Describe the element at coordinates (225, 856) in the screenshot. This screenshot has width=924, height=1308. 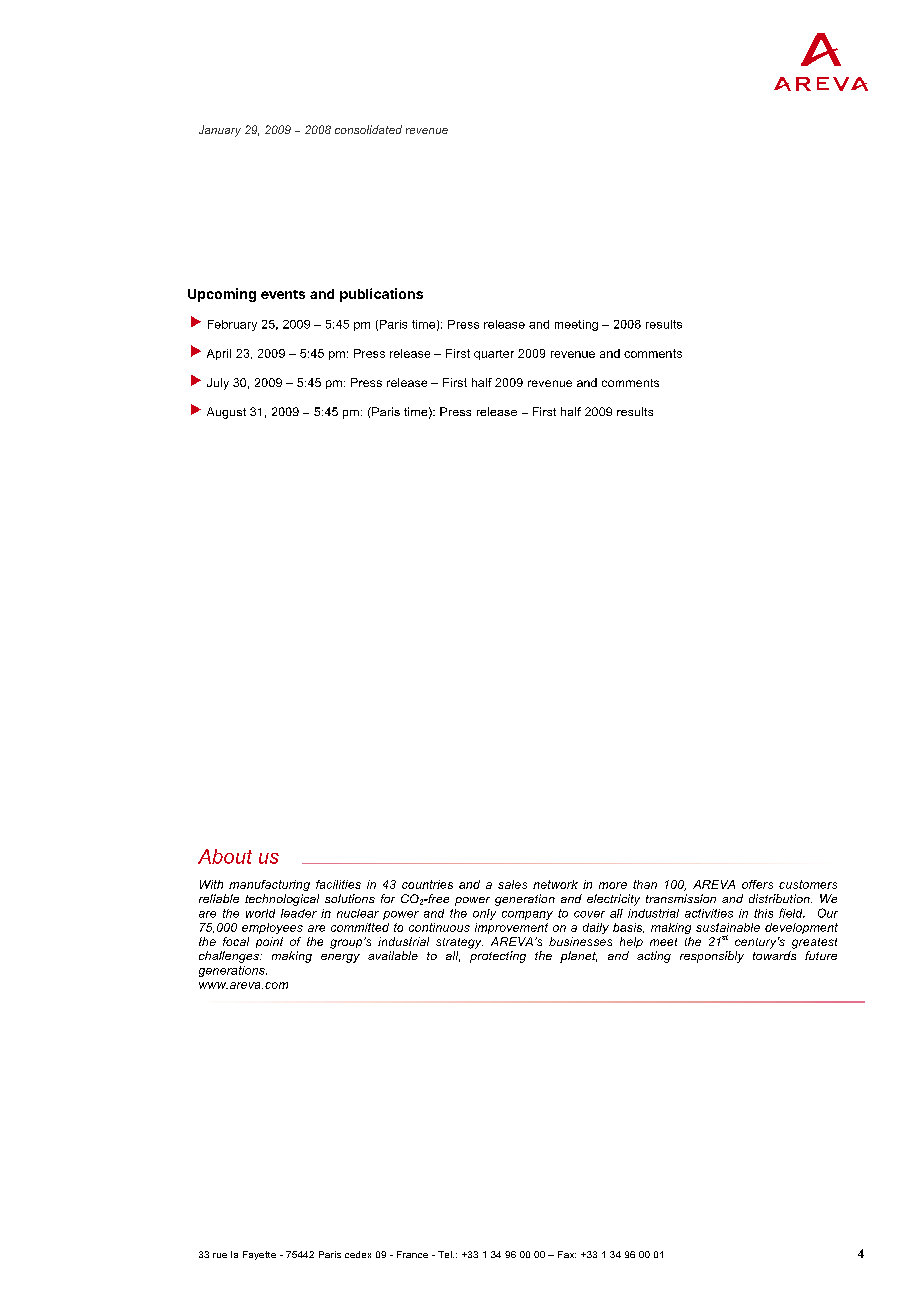
I see `About` at that location.
